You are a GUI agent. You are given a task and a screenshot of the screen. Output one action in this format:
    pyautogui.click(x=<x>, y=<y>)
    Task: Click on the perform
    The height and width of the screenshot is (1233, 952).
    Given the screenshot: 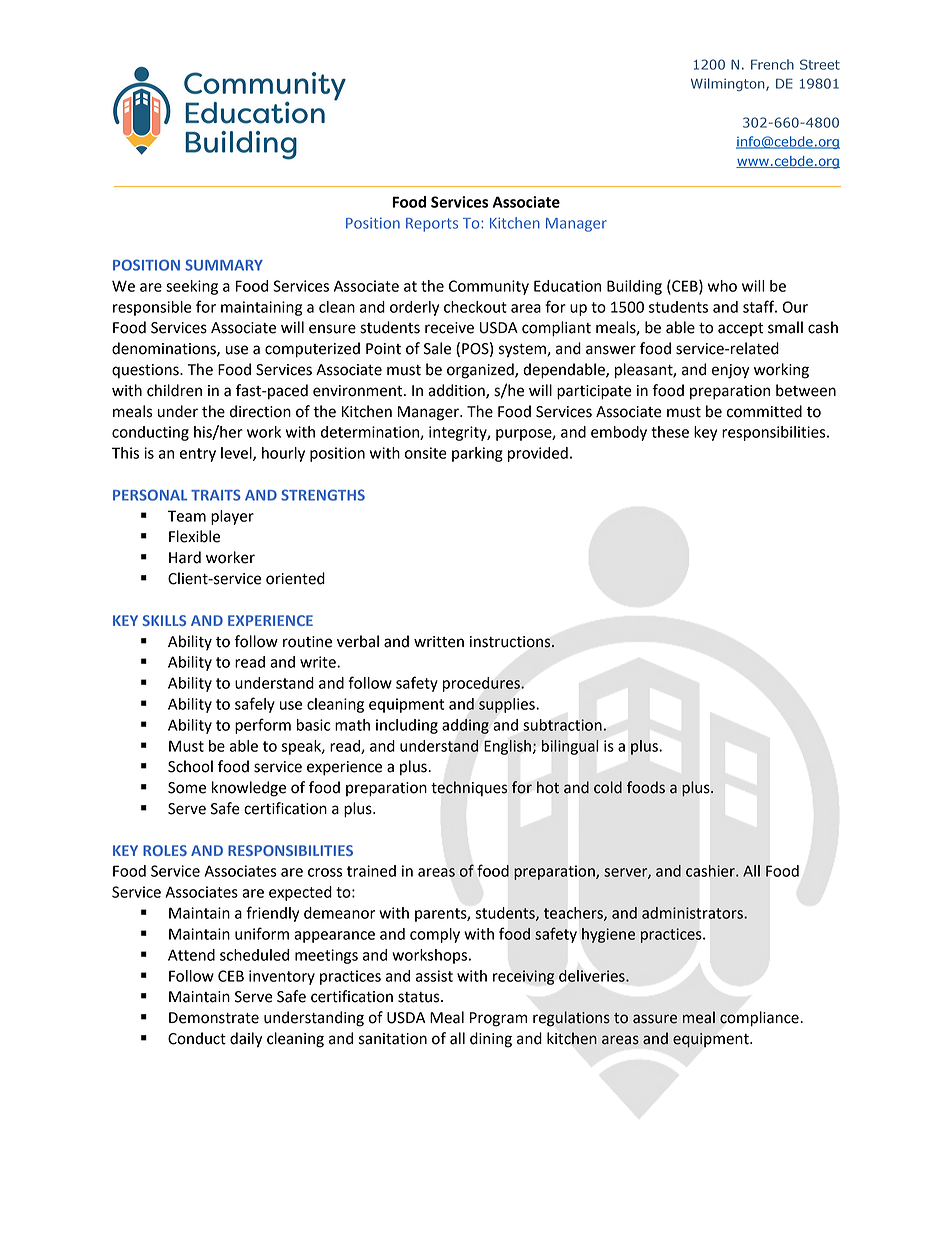 What is the action you would take?
    pyautogui.click(x=263, y=726)
